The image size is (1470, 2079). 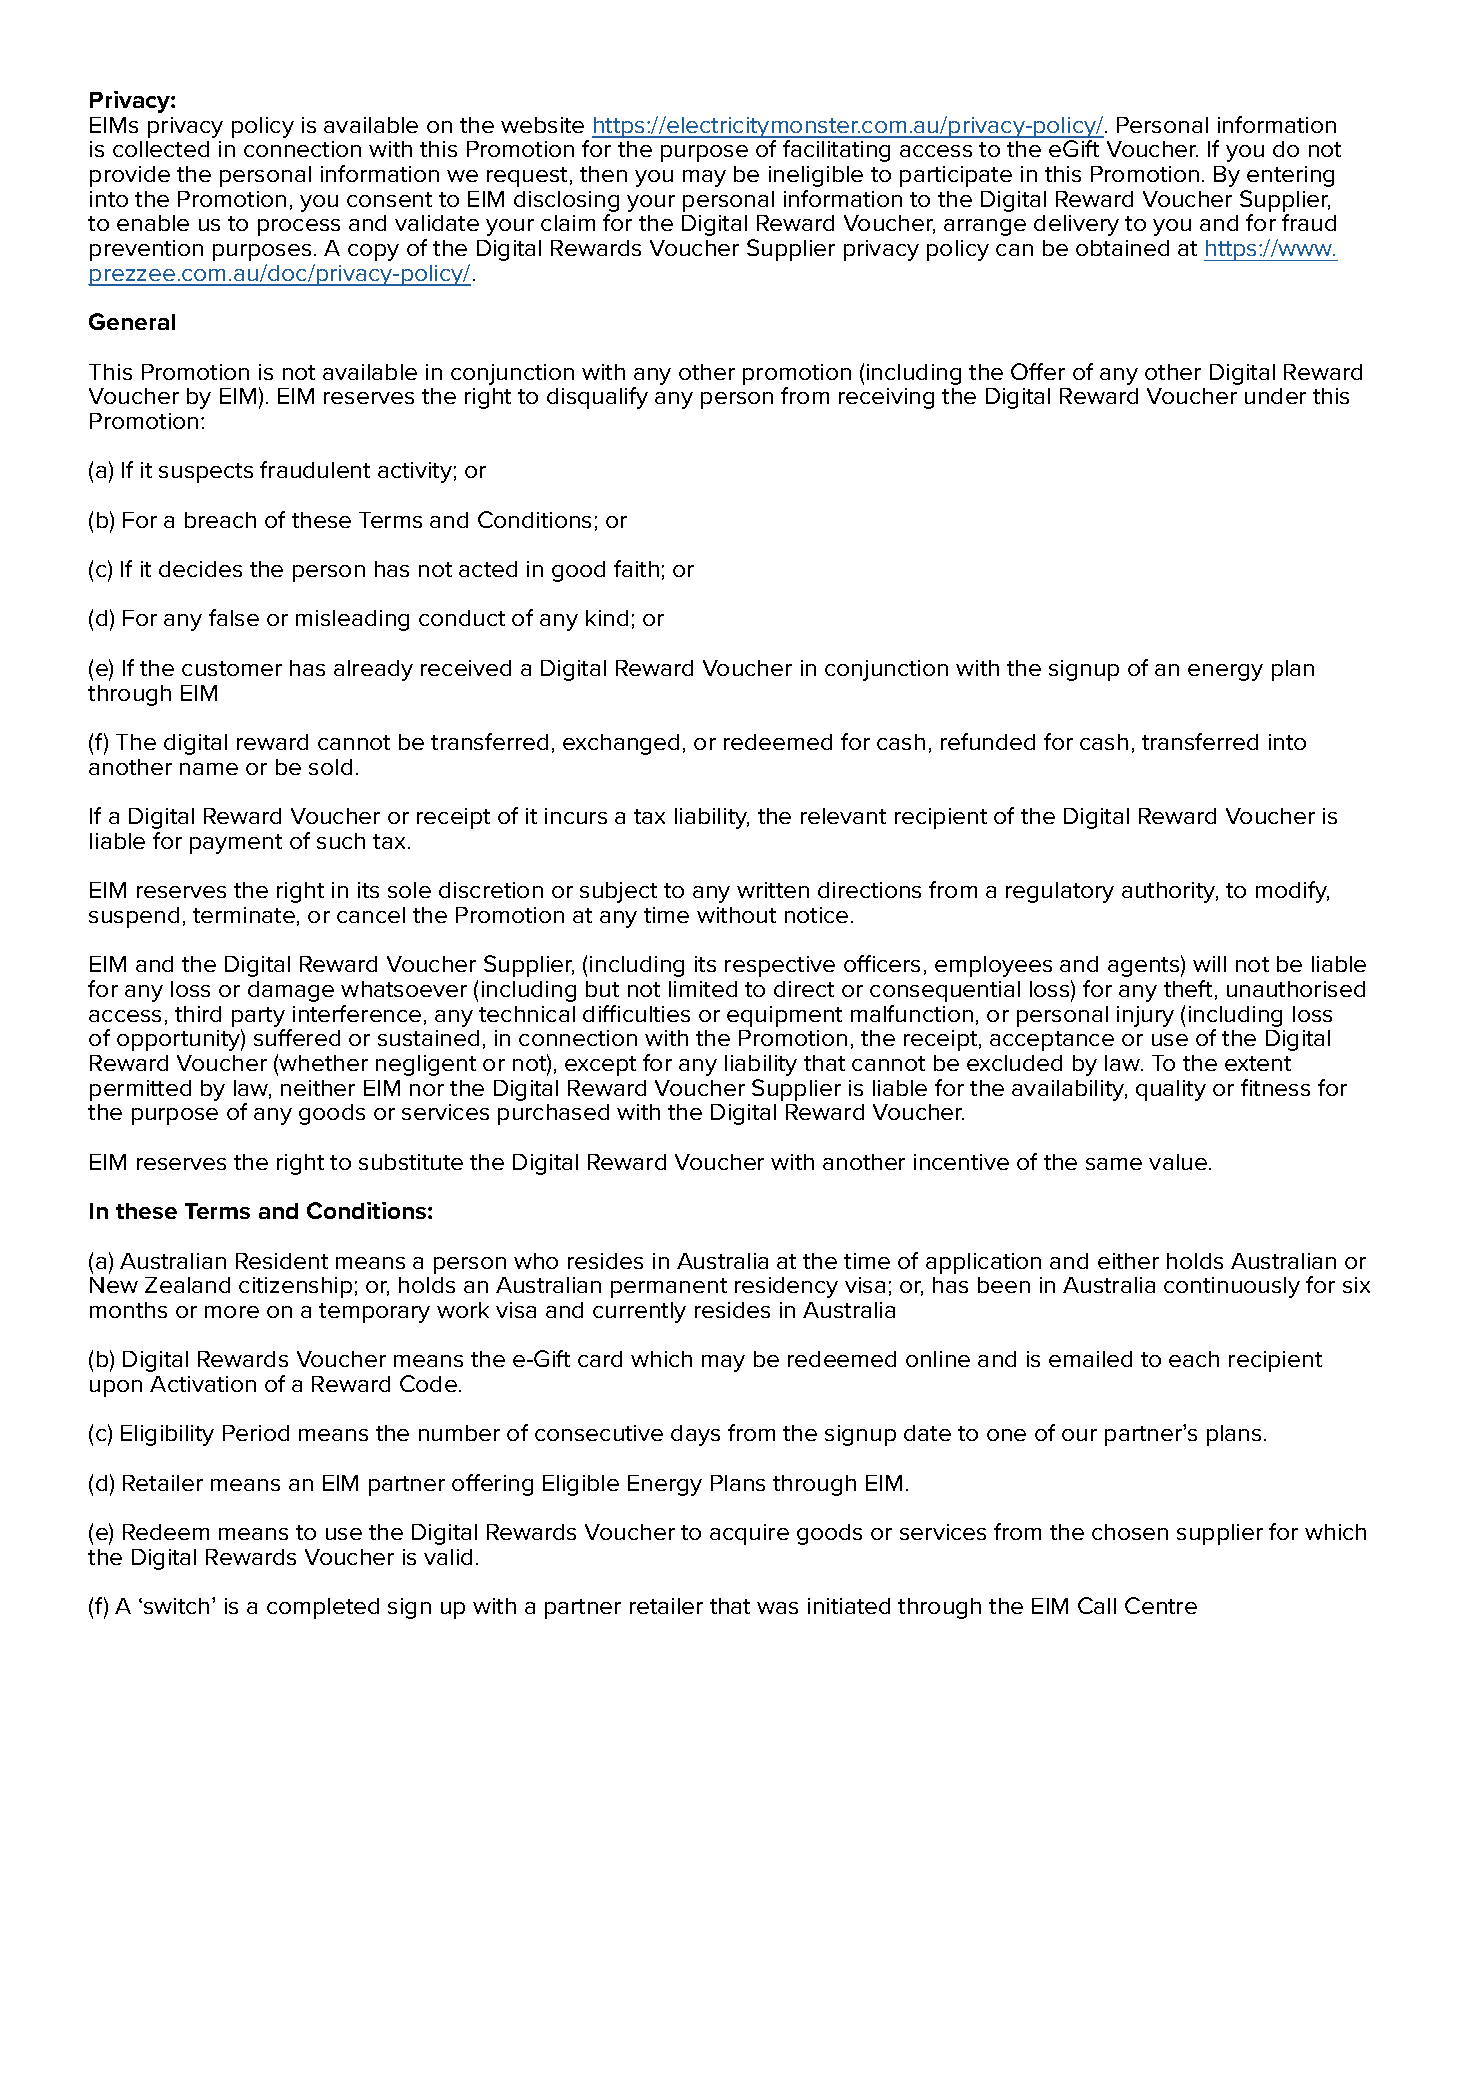 What do you see at coordinates (299, 227) in the screenshot?
I see `process` at bounding box center [299, 227].
